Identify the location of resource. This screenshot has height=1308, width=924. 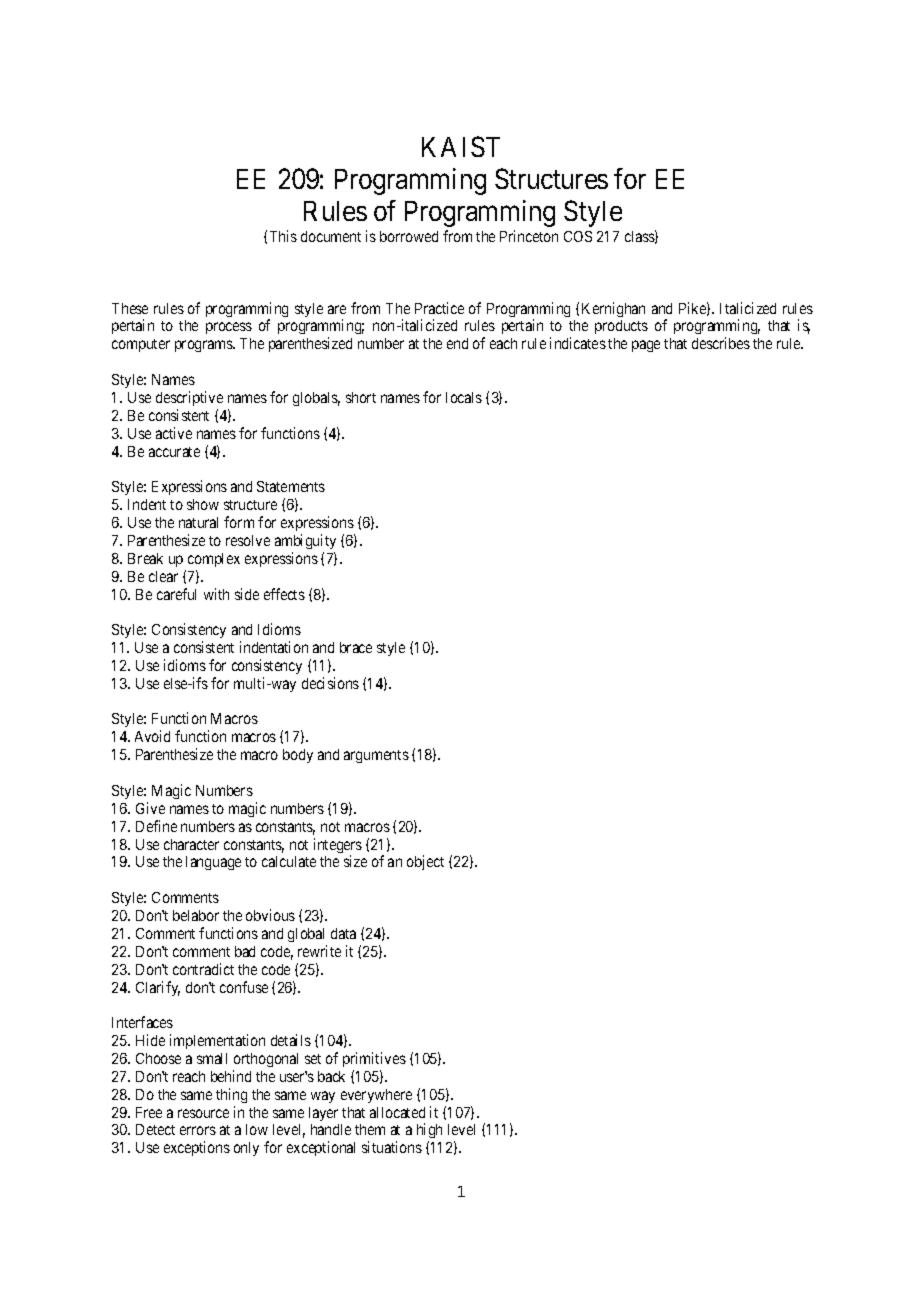
(203, 1113).
